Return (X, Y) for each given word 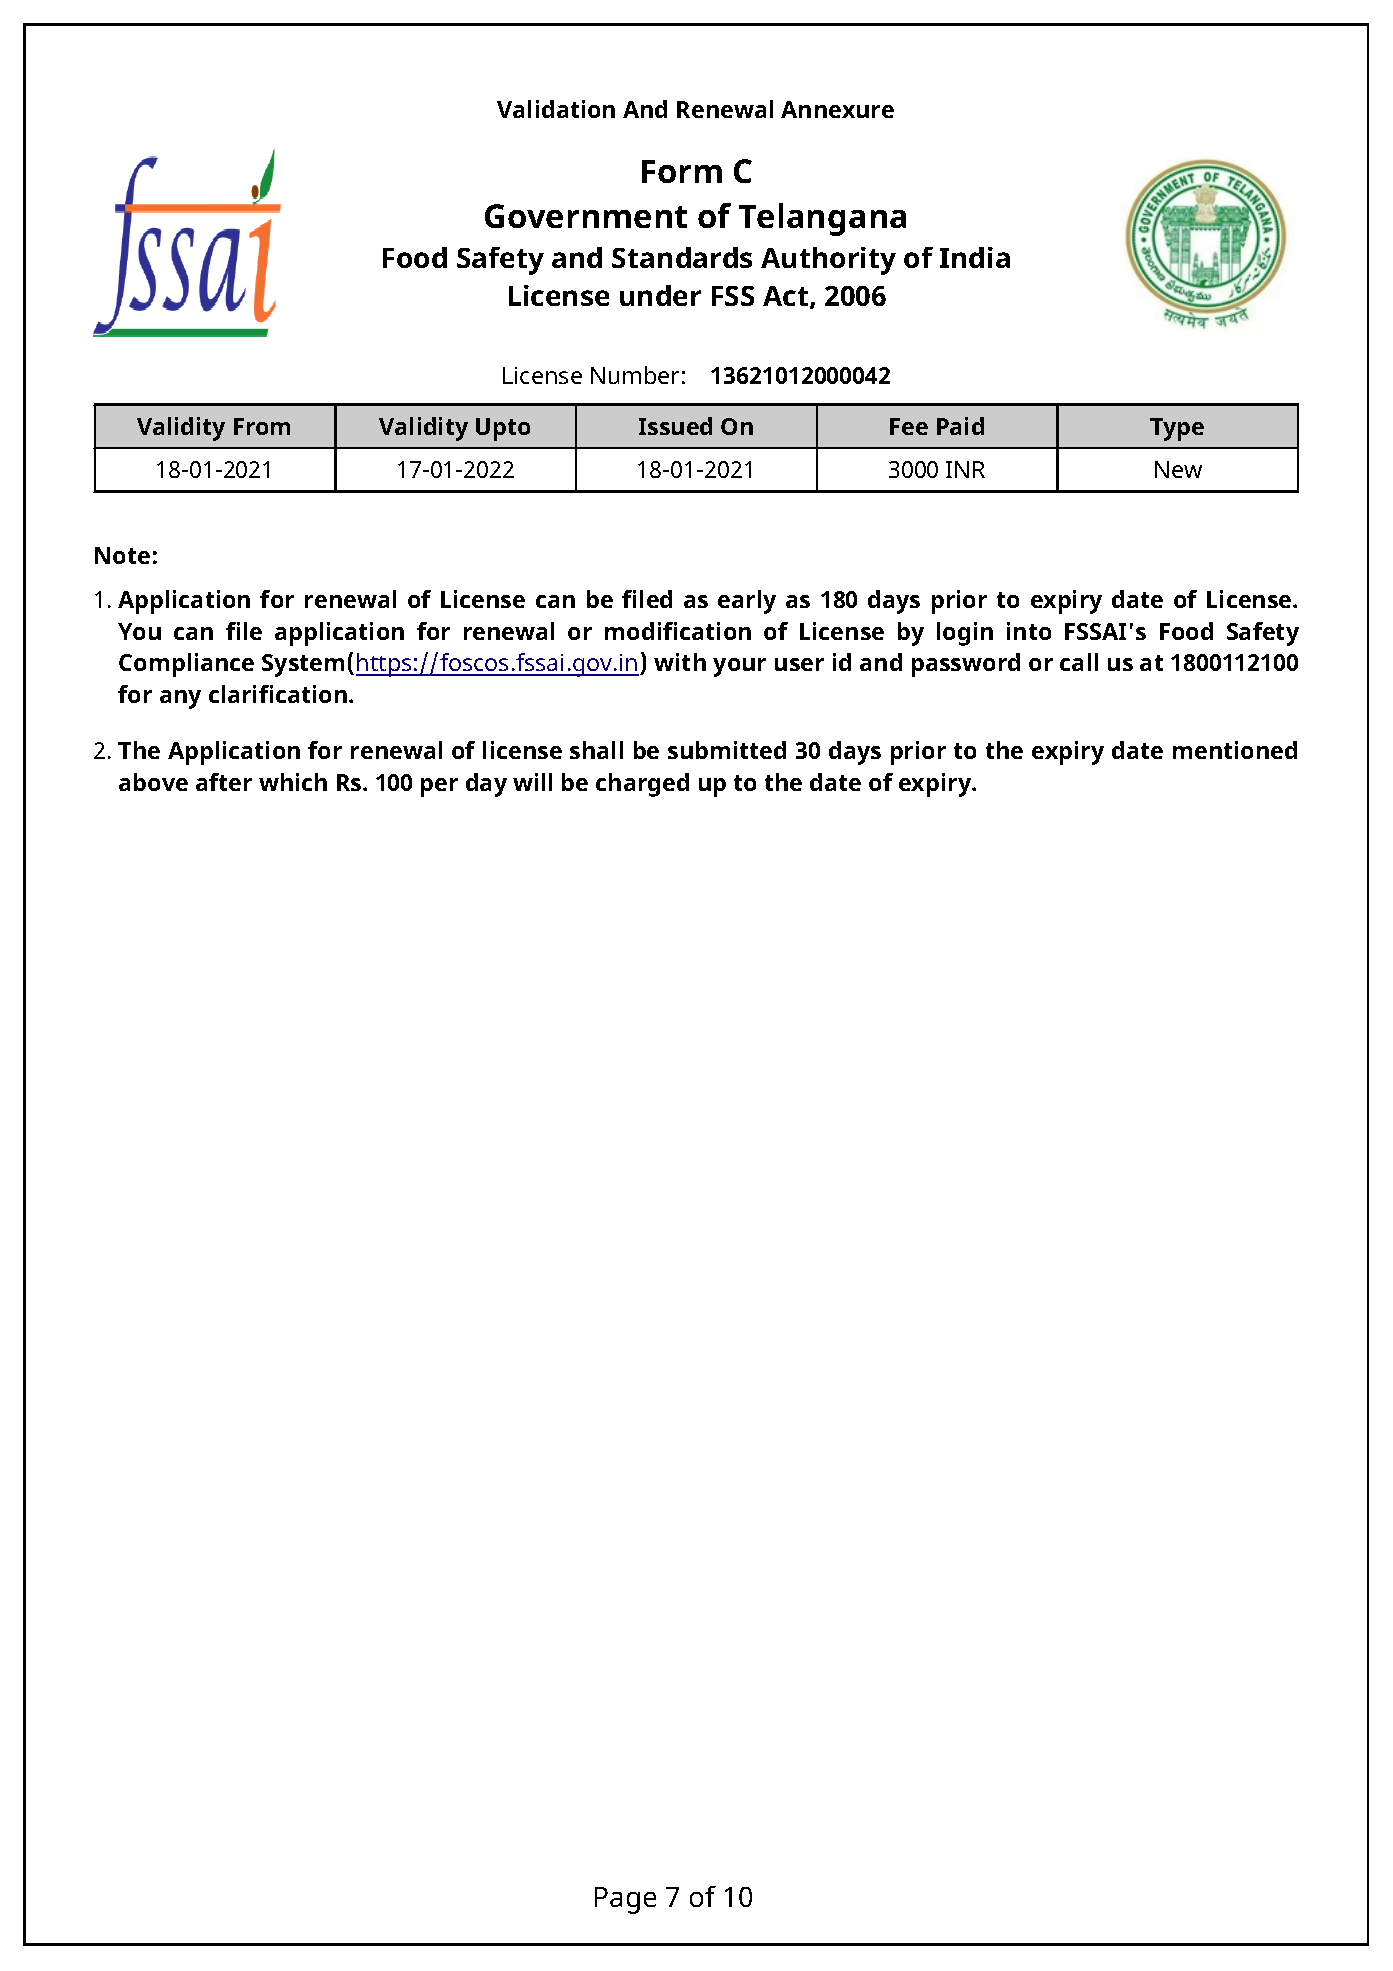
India (975, 257)
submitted (727, 750)
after (224, 782)
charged (642, 785)
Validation (556, 109)
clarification (278, 694)
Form (682, 171)
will (532, 782)
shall (596, 750)
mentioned (1235, 750)
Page (625, 1900)
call (1079, 662)
